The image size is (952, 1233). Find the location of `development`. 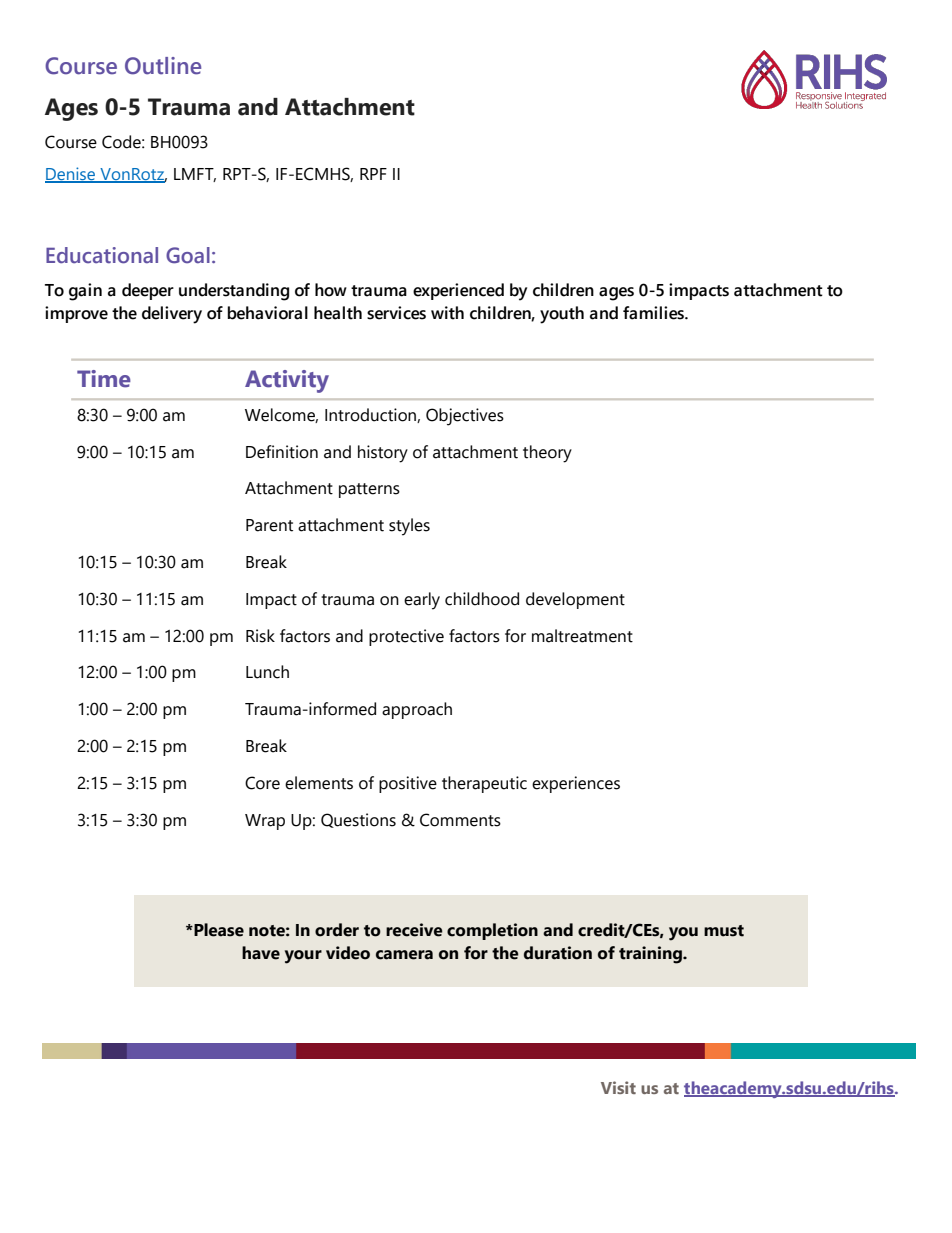

development is located at coordinates (575, 600).
